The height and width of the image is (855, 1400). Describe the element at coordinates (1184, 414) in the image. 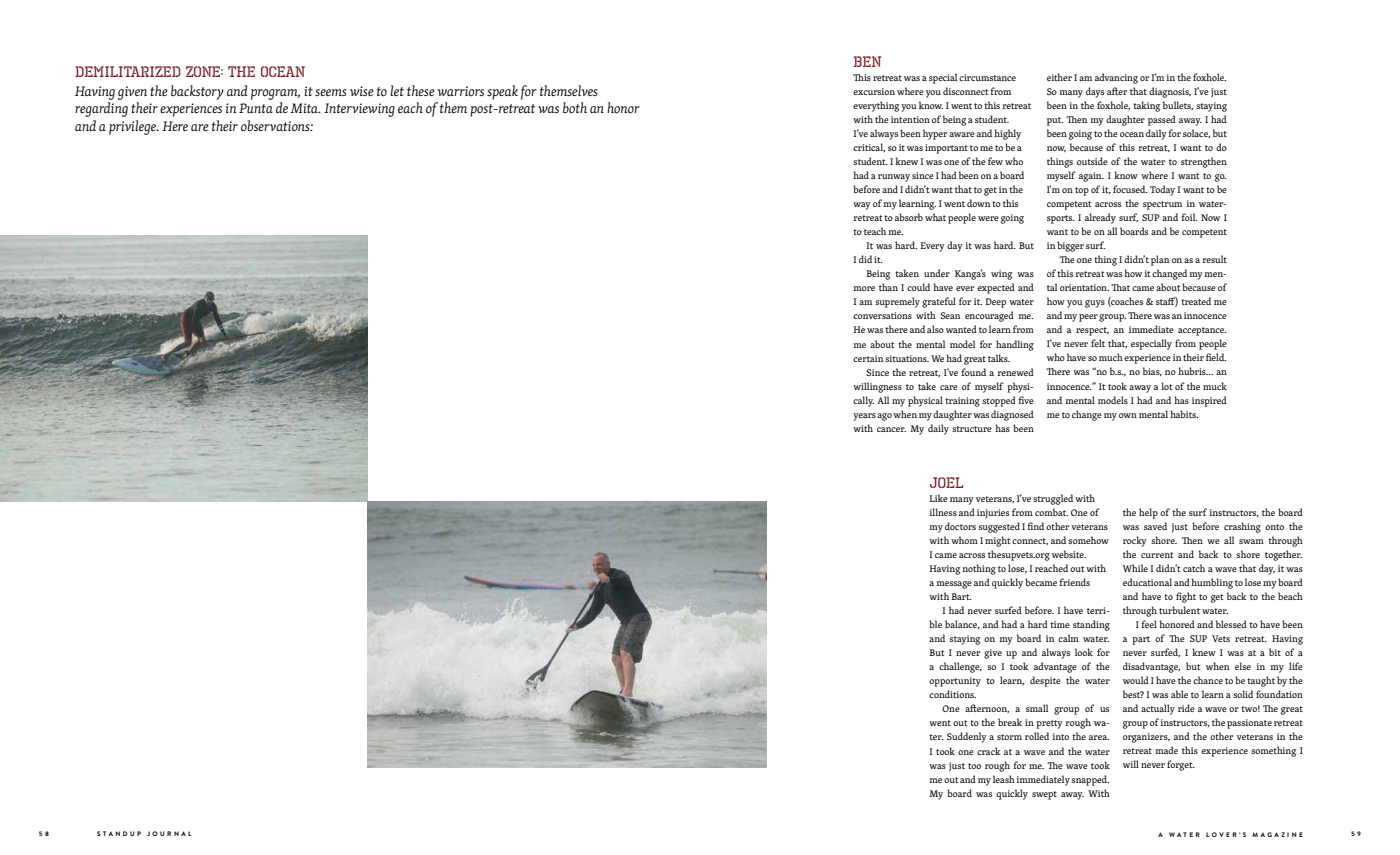

I see `habits` at that location.
